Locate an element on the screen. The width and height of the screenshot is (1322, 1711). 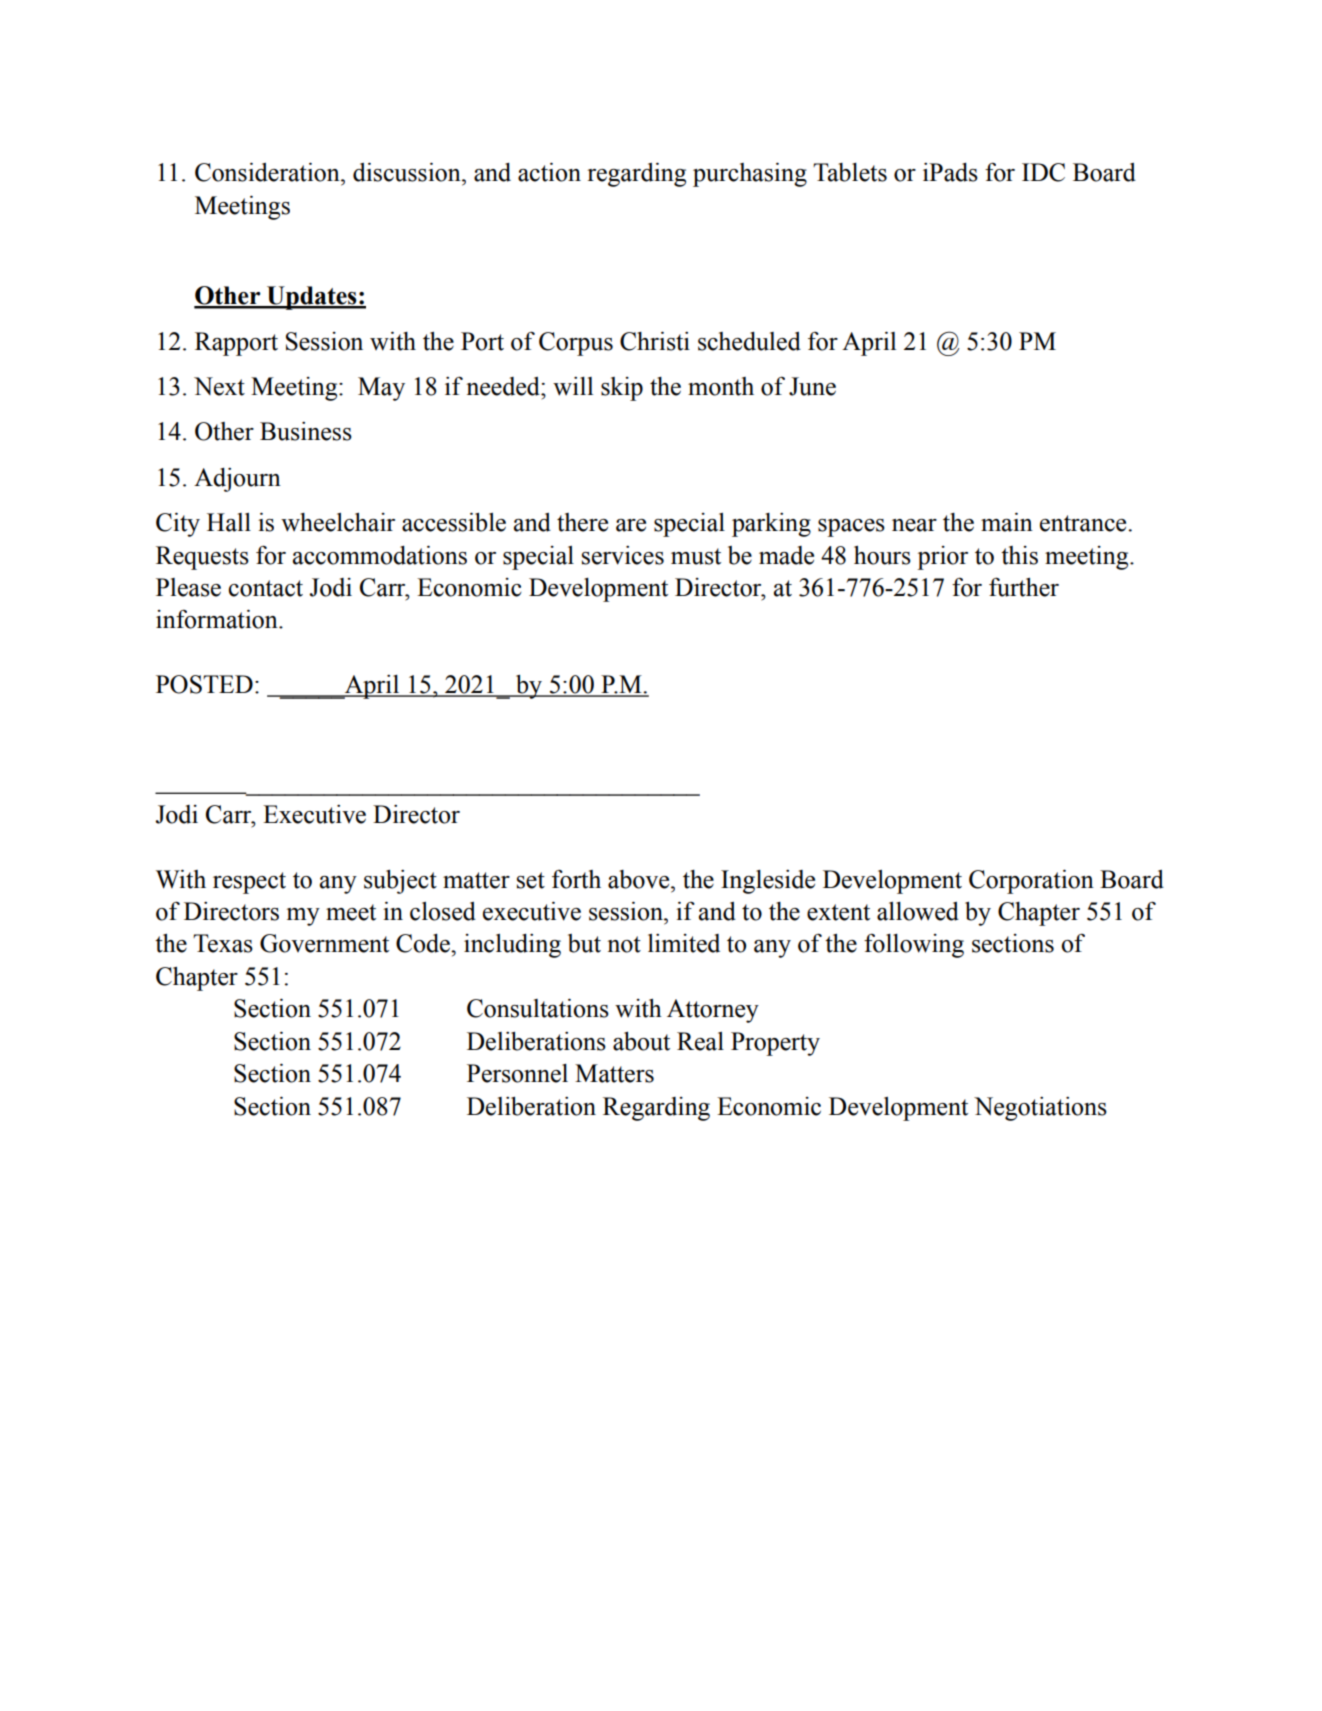
respect is located at coordinates (249, 883).
